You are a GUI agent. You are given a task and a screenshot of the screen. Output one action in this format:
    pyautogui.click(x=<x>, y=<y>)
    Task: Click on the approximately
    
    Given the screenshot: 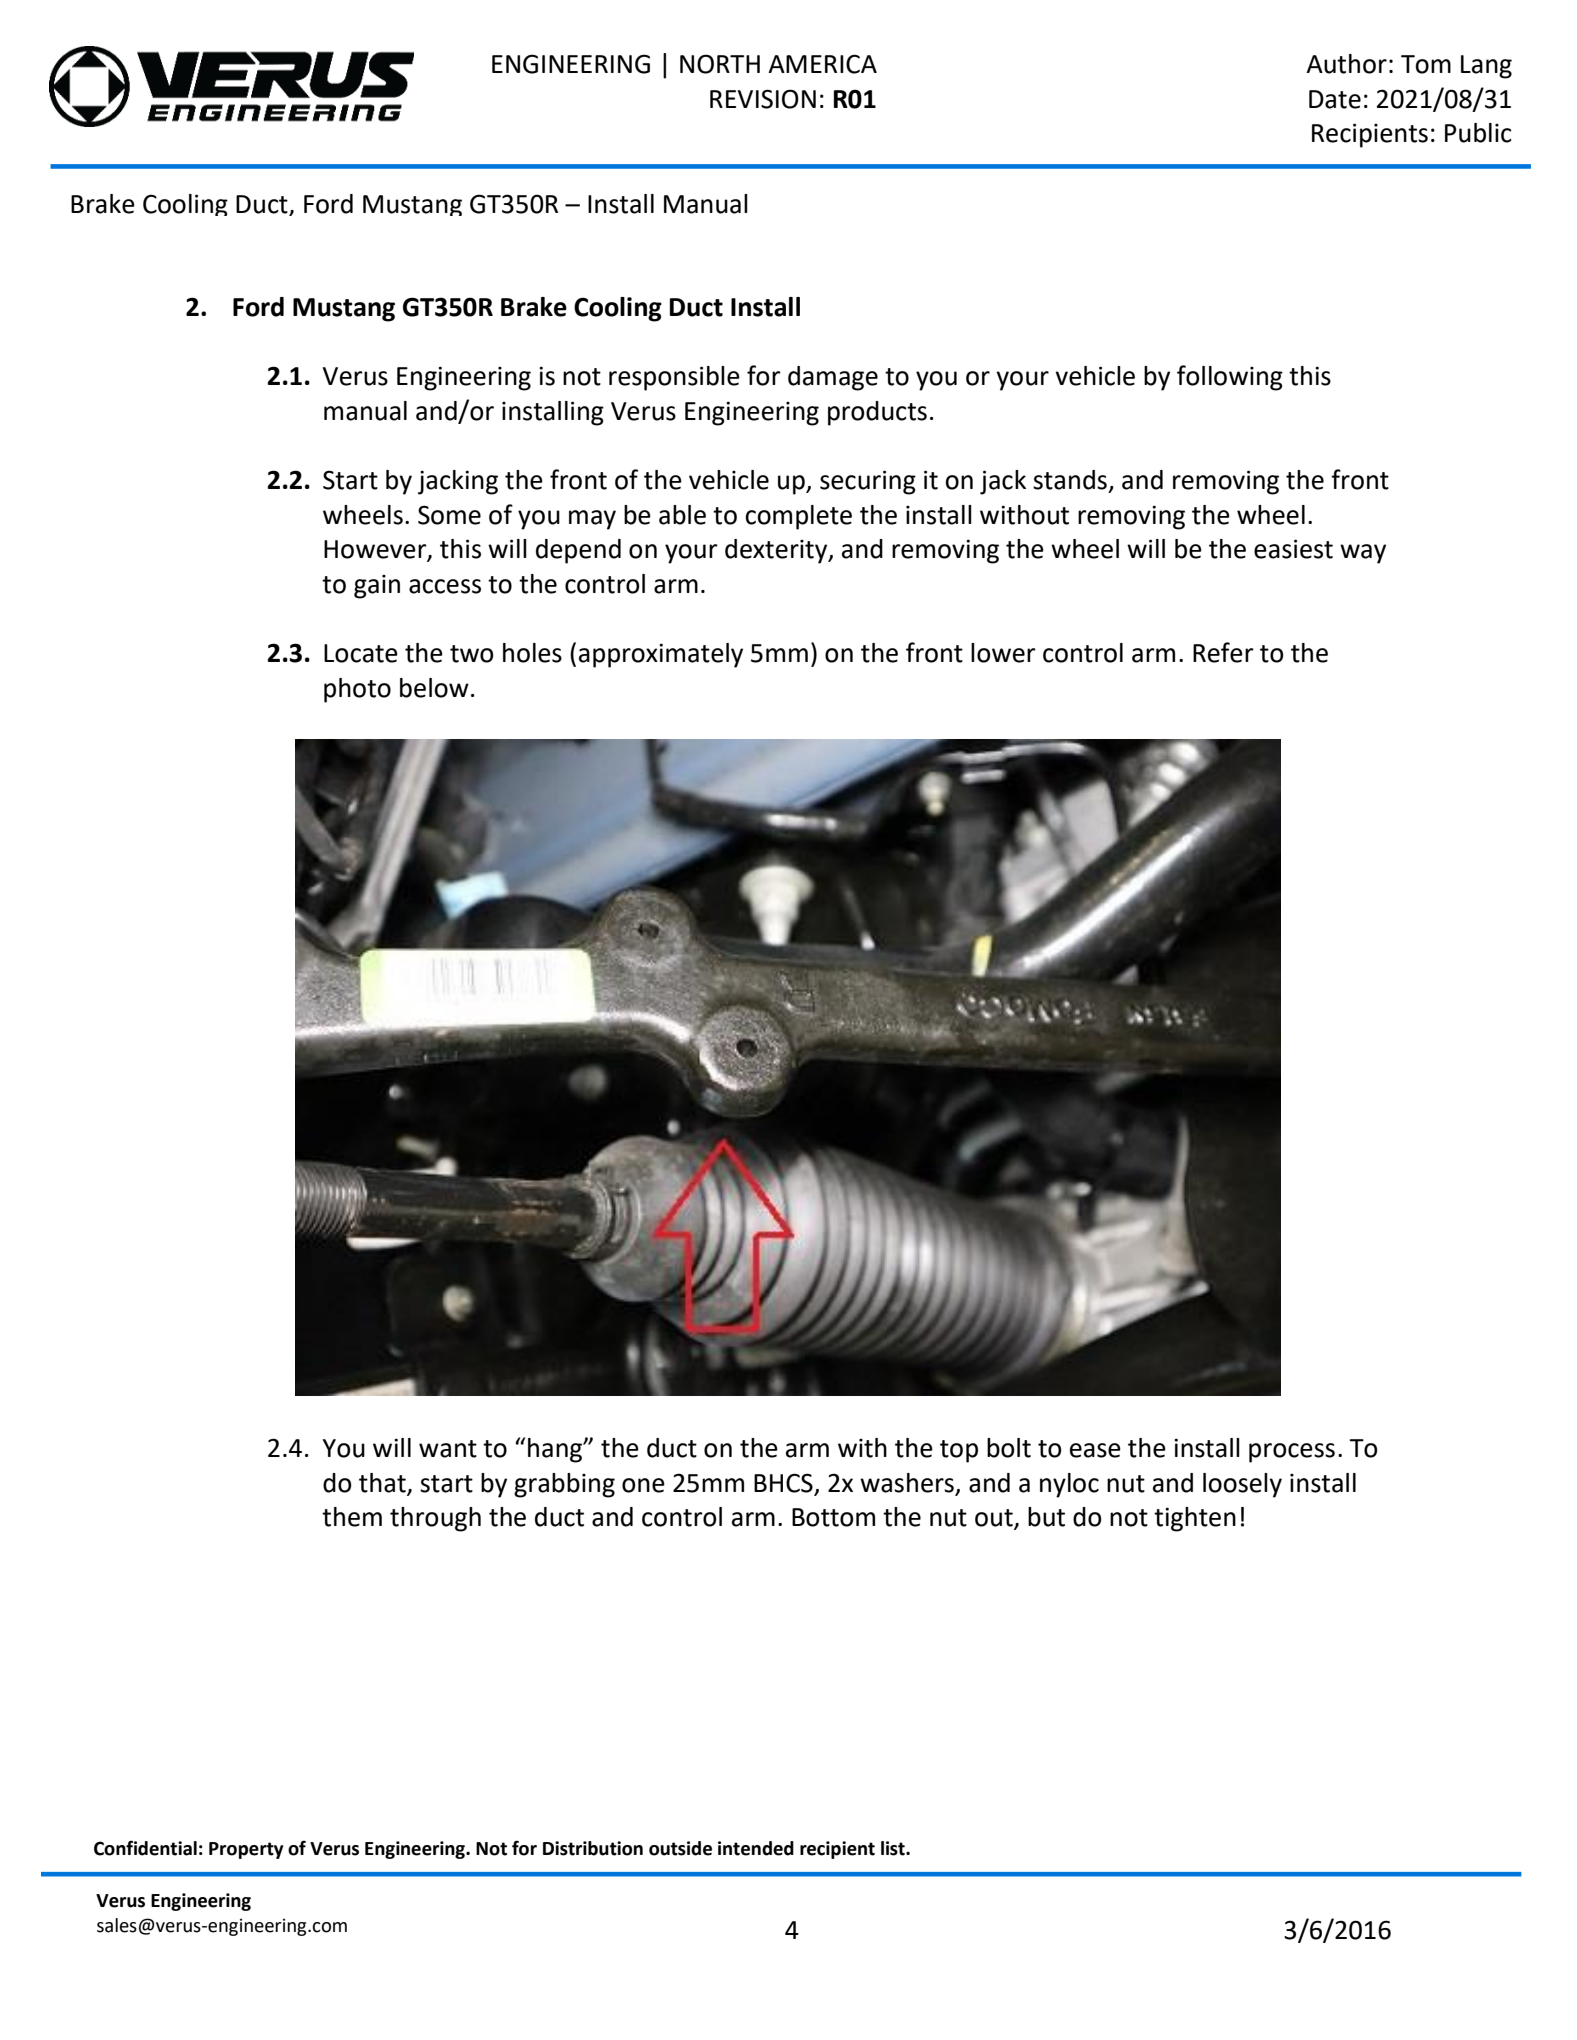 What is the action you would take?
    pyautogui.click(x=661, y=655)
